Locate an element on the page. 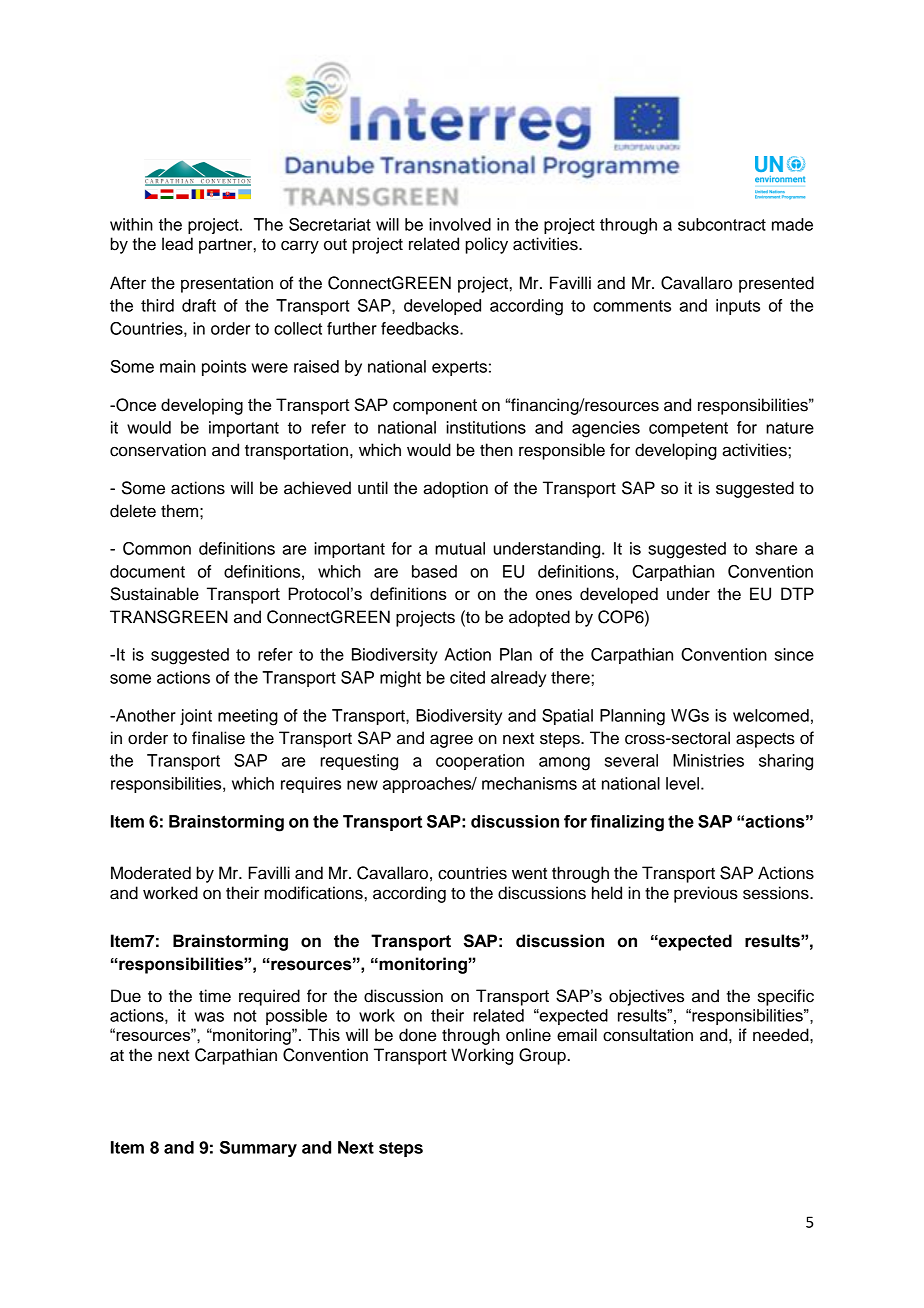  welcomed is located at coordinates (771, 715).
